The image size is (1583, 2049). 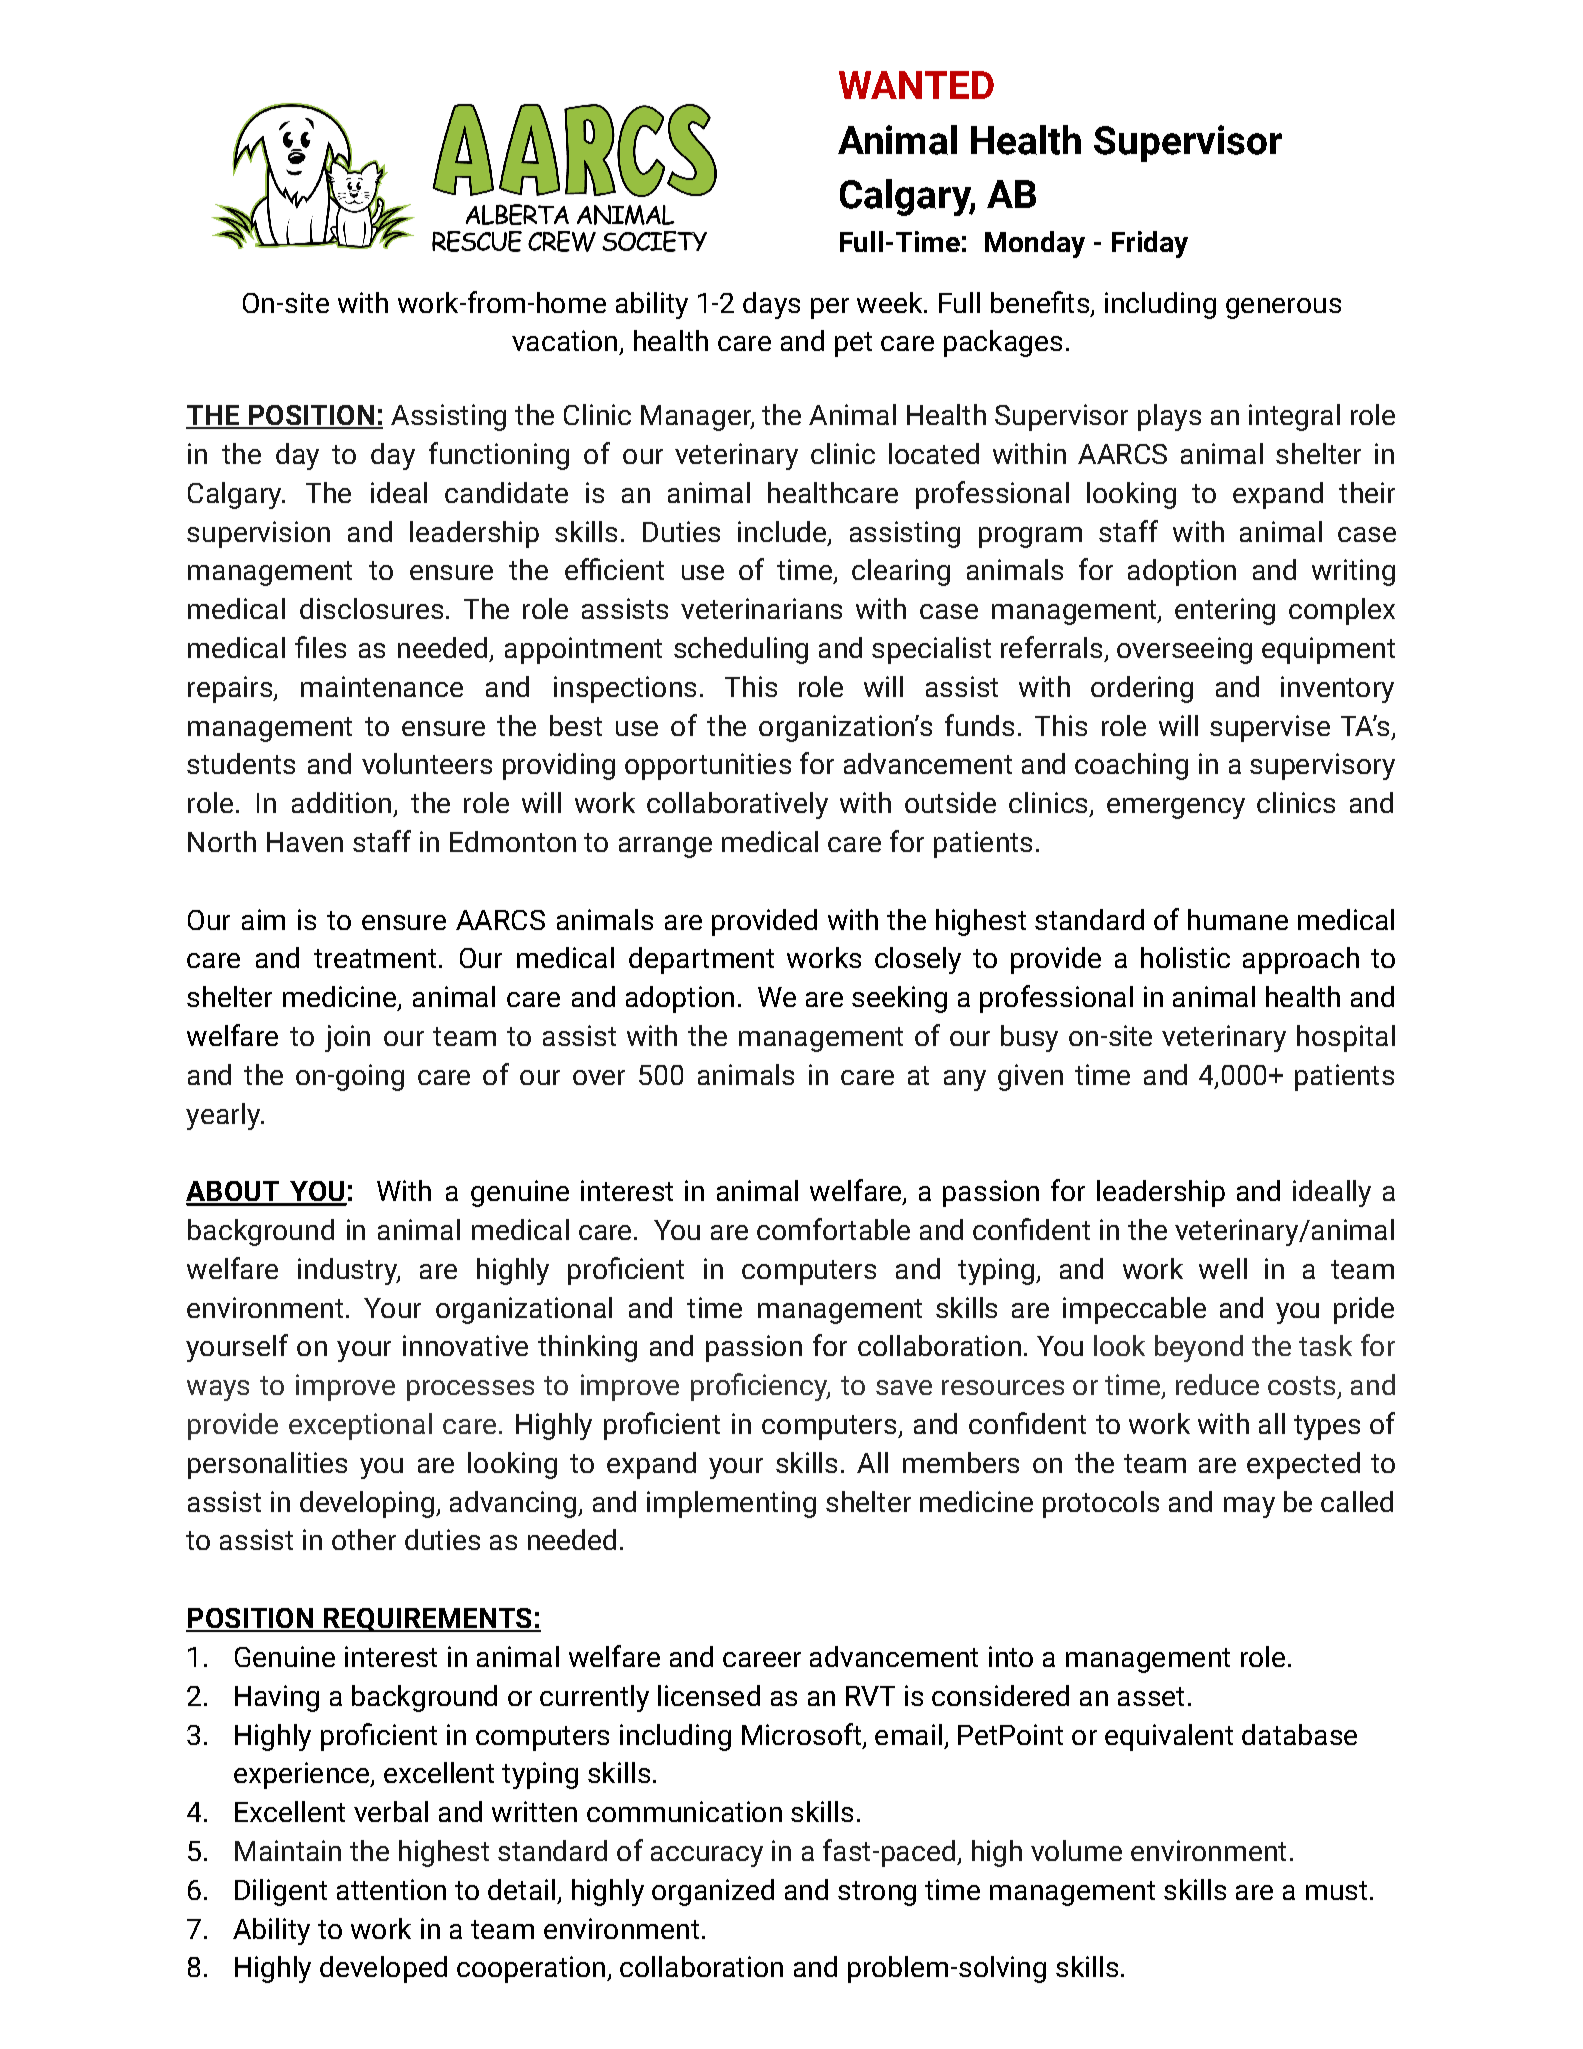 I want to click on innovative, so click(x=465, y=1345).
